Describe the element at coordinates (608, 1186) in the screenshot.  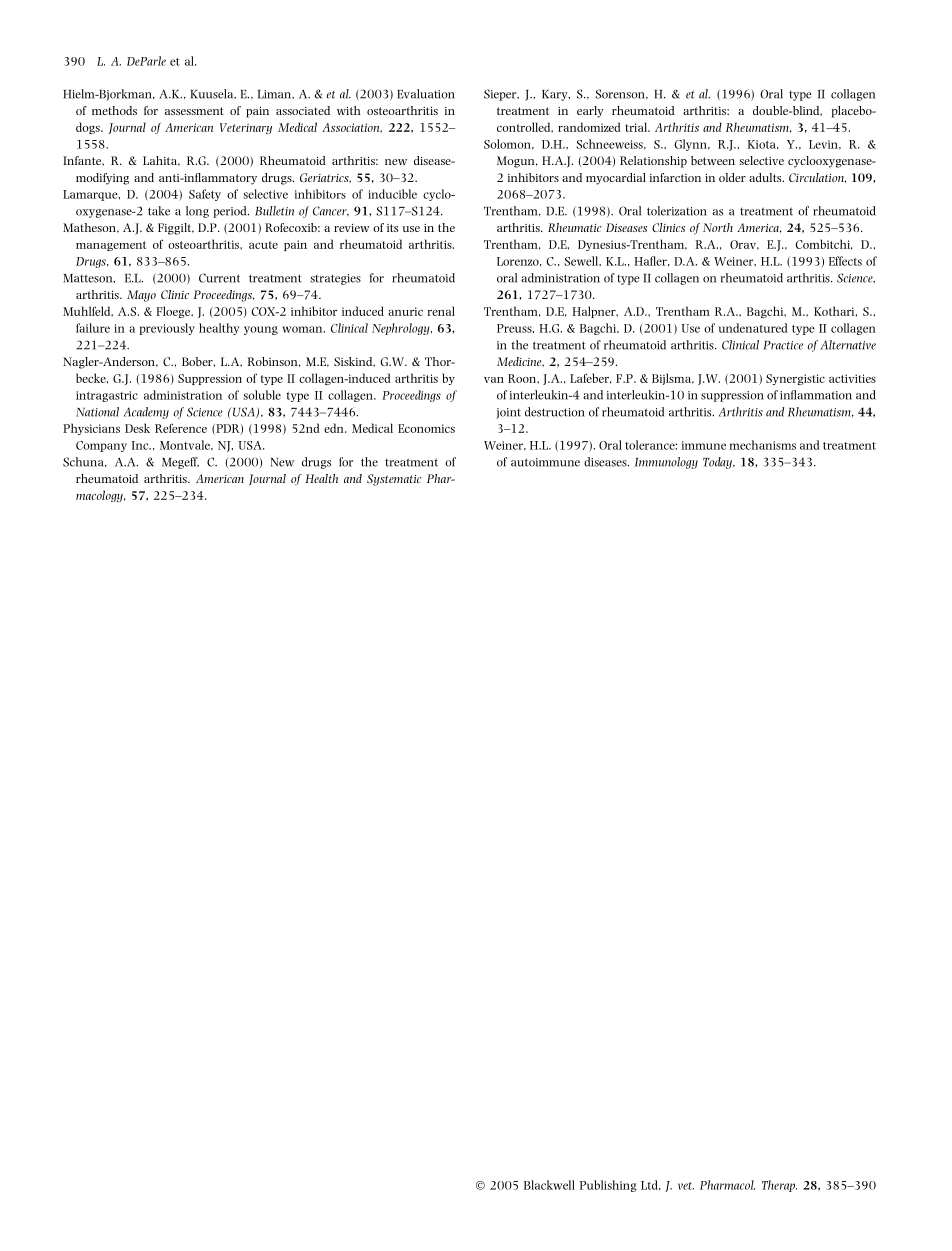
I see `Publishing` at that location.
